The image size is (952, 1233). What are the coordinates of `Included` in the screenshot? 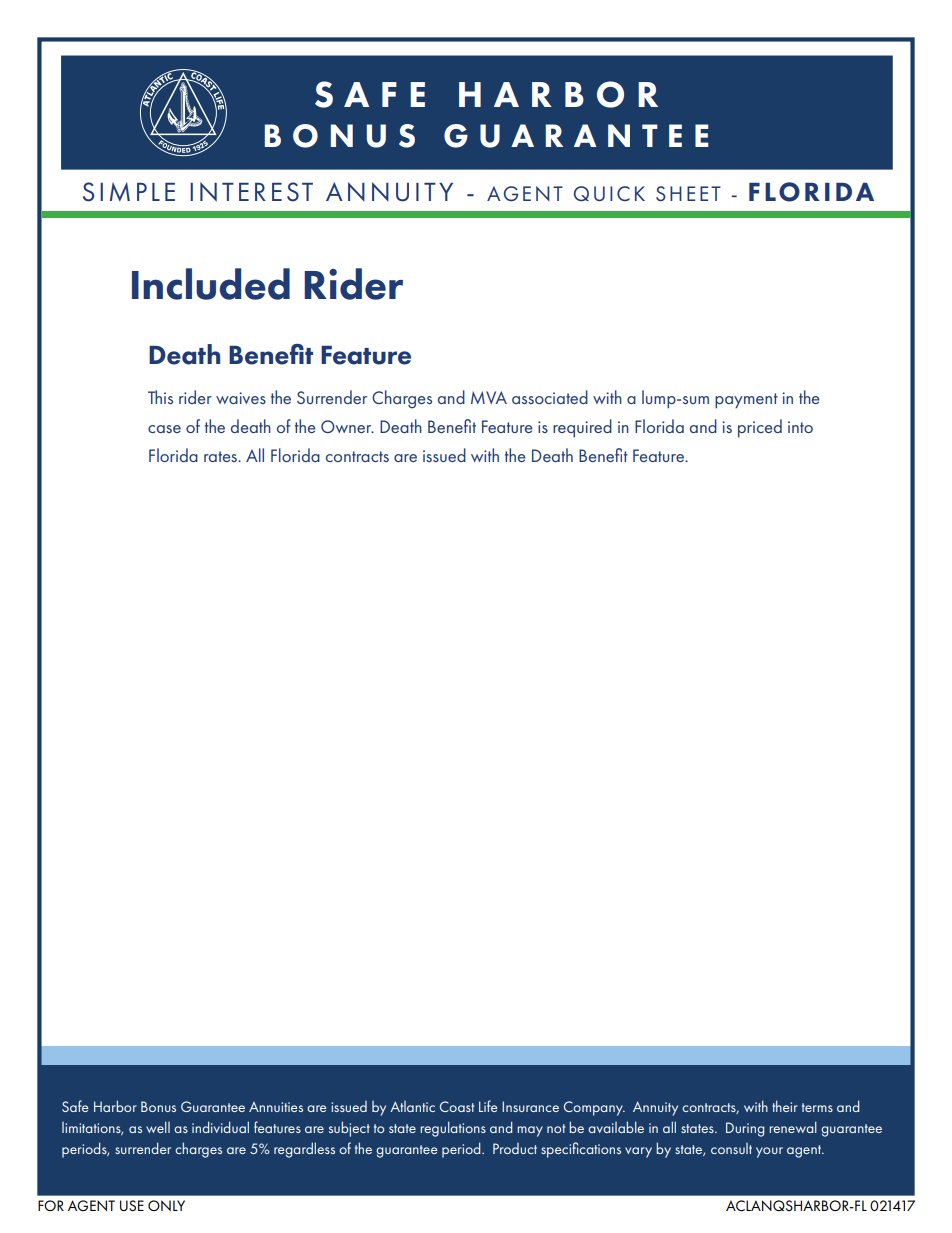 It's located at (211, 284).
